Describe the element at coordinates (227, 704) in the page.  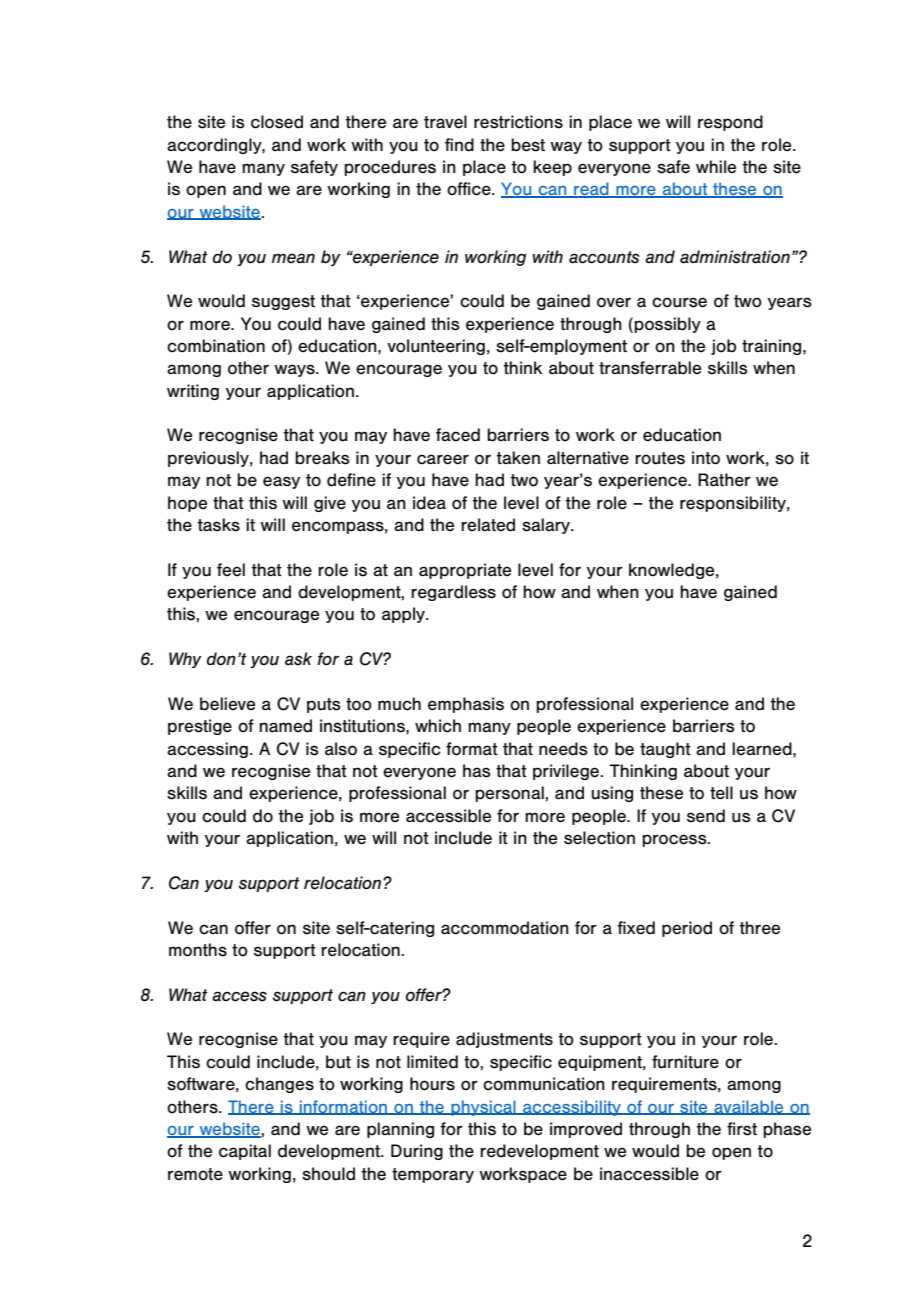
I see `believe` at that location.
